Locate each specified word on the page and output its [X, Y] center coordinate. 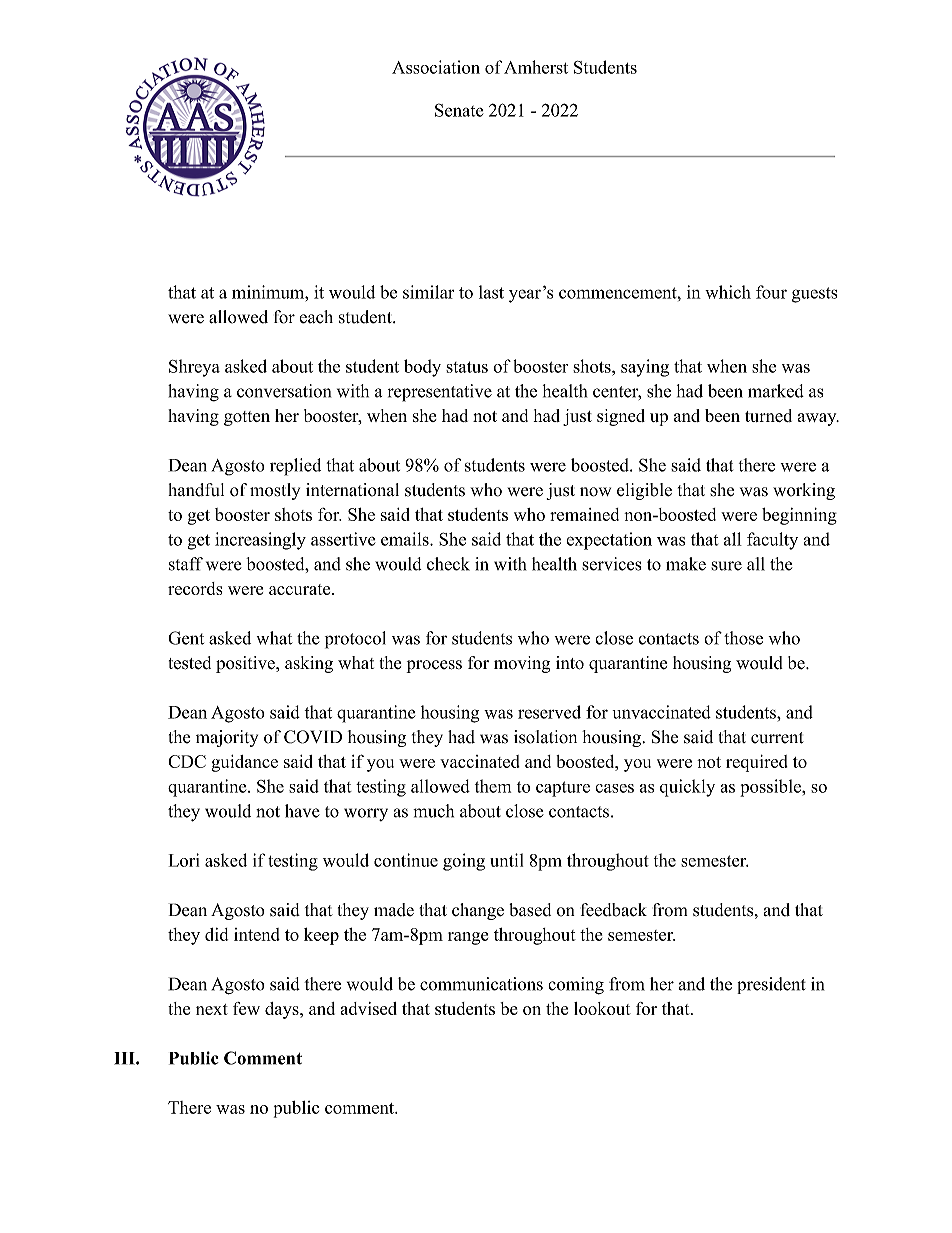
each [316, 317]
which [728, 292]
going [464, 862]
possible [771, 788]
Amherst [536, 67]
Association [436, 67]
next [212, 1009]
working [804, 491]
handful [196, 490]
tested [189, 663]
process [434, 666]
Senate [459, 110]
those [743, 638]
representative [440, 393]
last [491, 292]
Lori [184, 860]
